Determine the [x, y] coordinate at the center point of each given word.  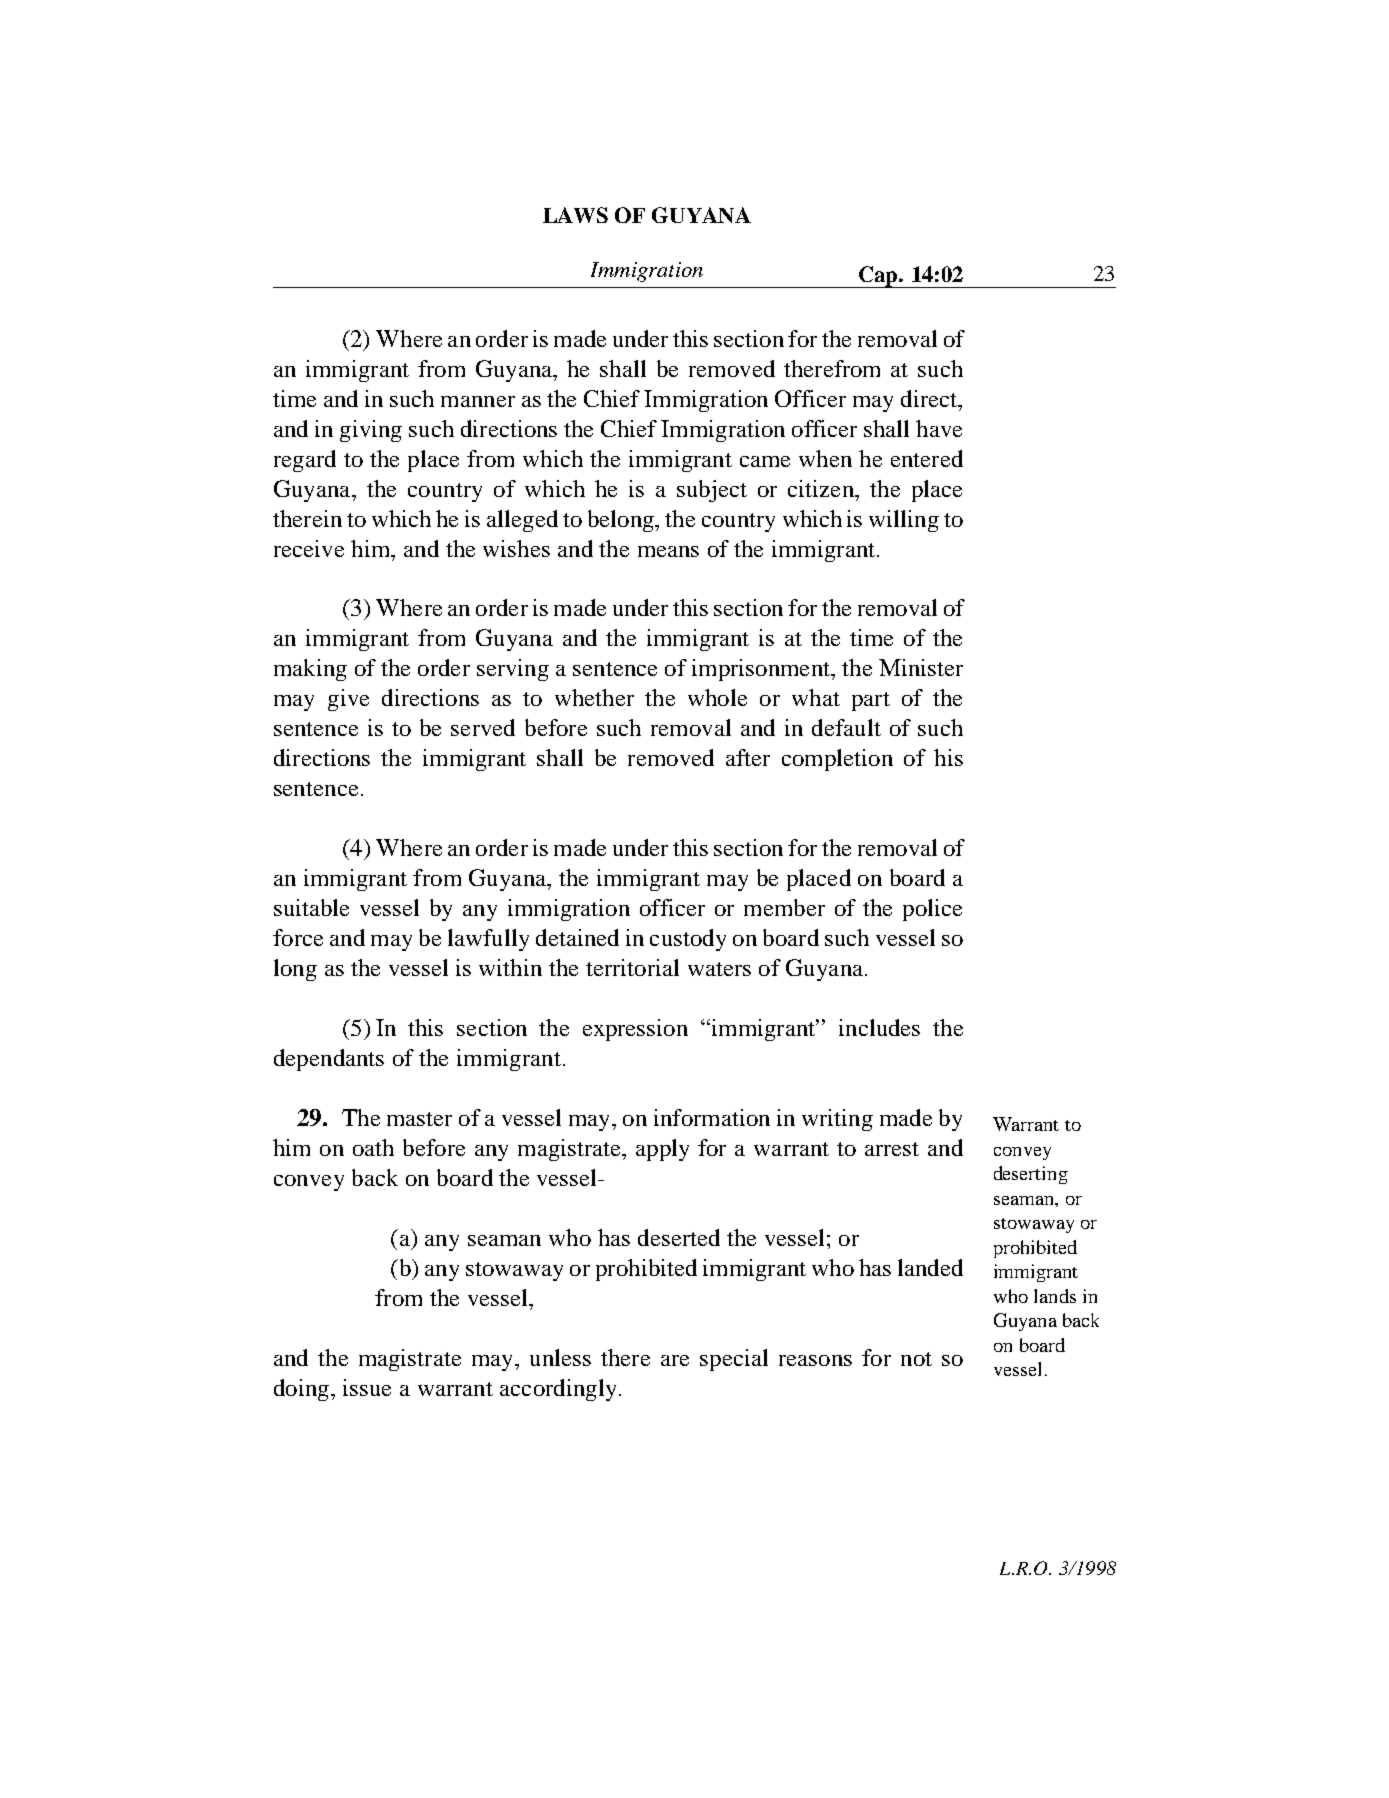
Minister [921, 667]
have [939, 428]
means [668, 551]
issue [367, 1387]
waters [719, 969]
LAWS [575, 215]
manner [478, 401]
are [675, 1360]
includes [879, 1027]
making [310, 670]
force [298, 937]
